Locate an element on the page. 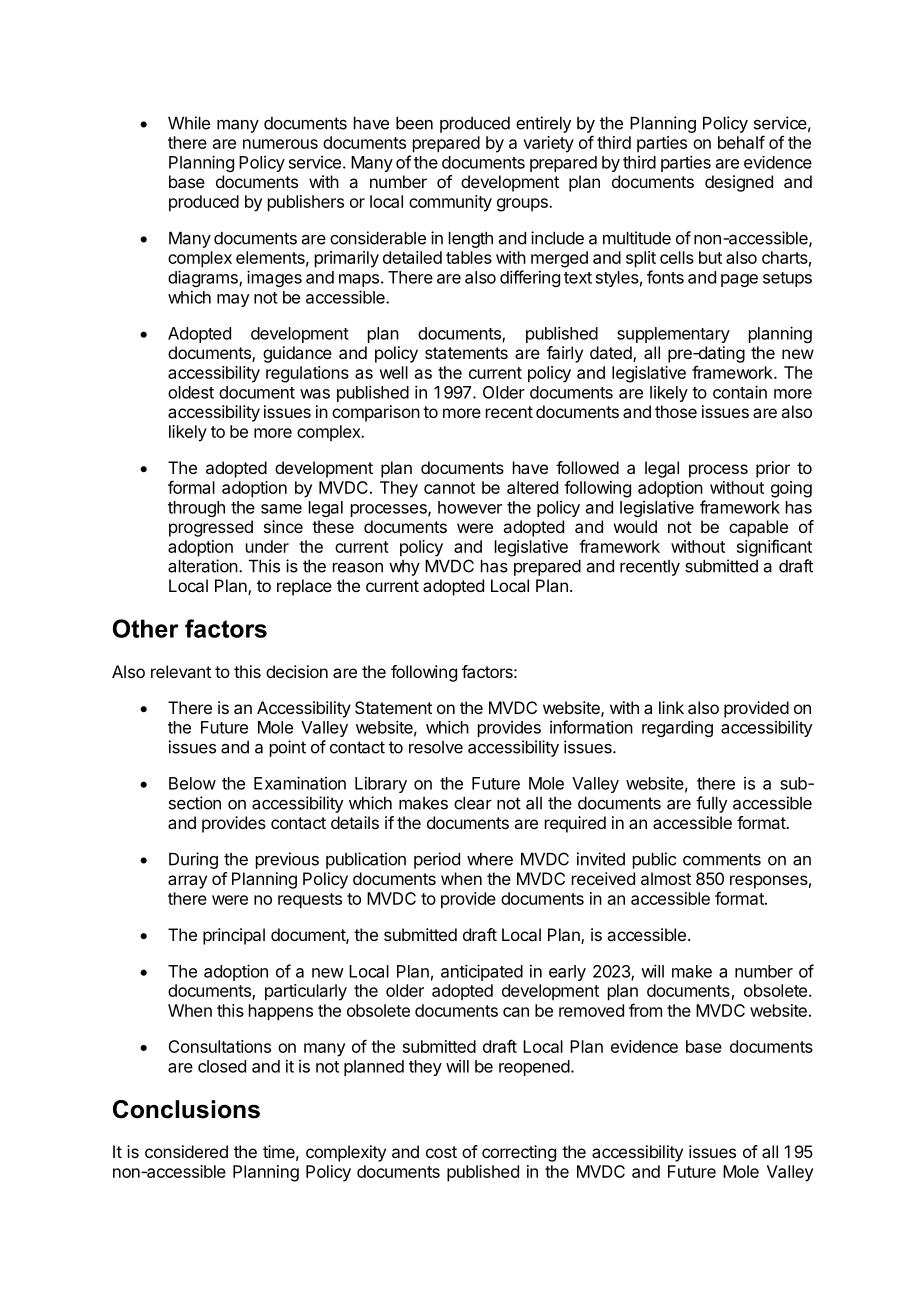  comments is located at coordinates (722, 859).
